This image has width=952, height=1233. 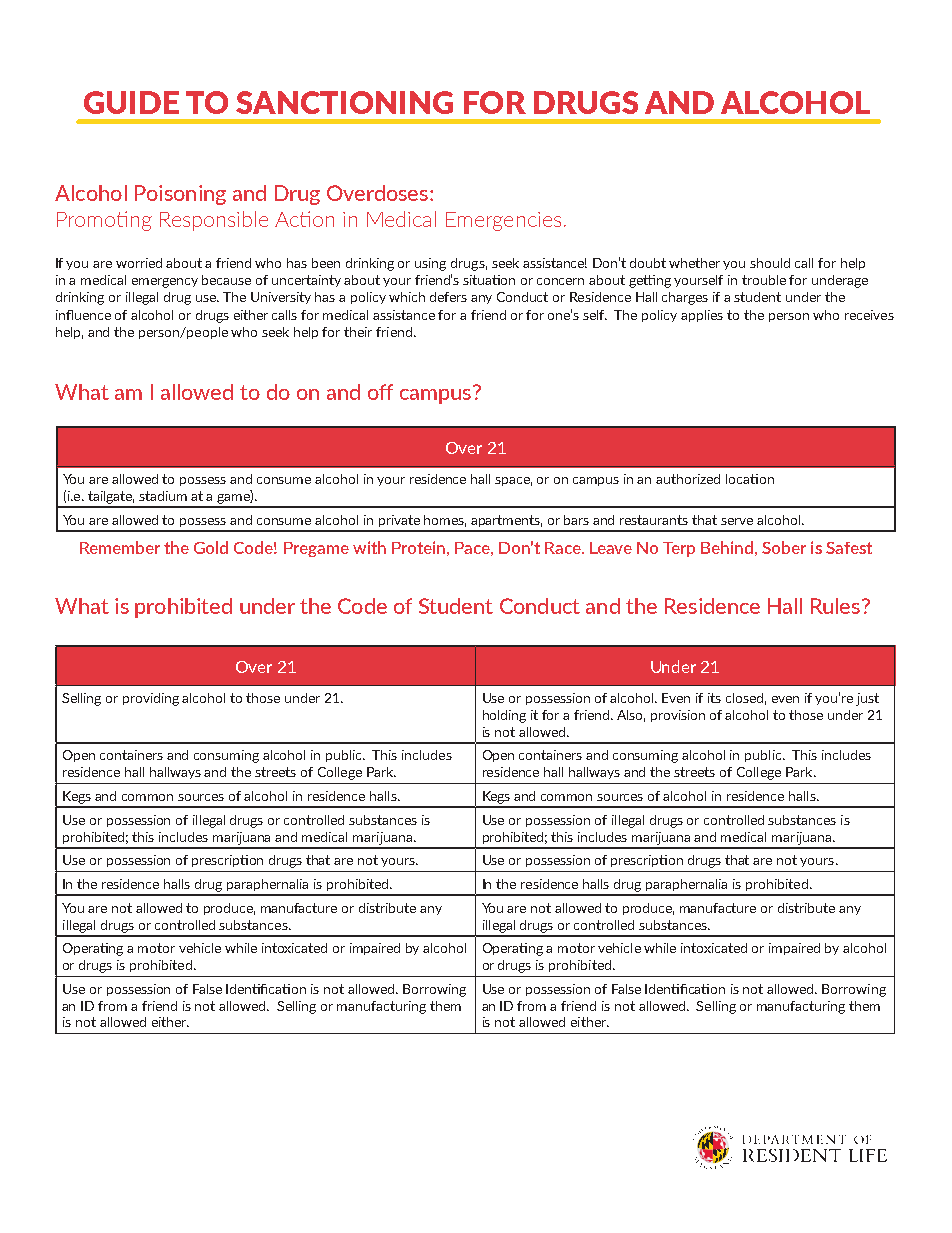 I want to click on Sober, so click(x=784, y=547).
